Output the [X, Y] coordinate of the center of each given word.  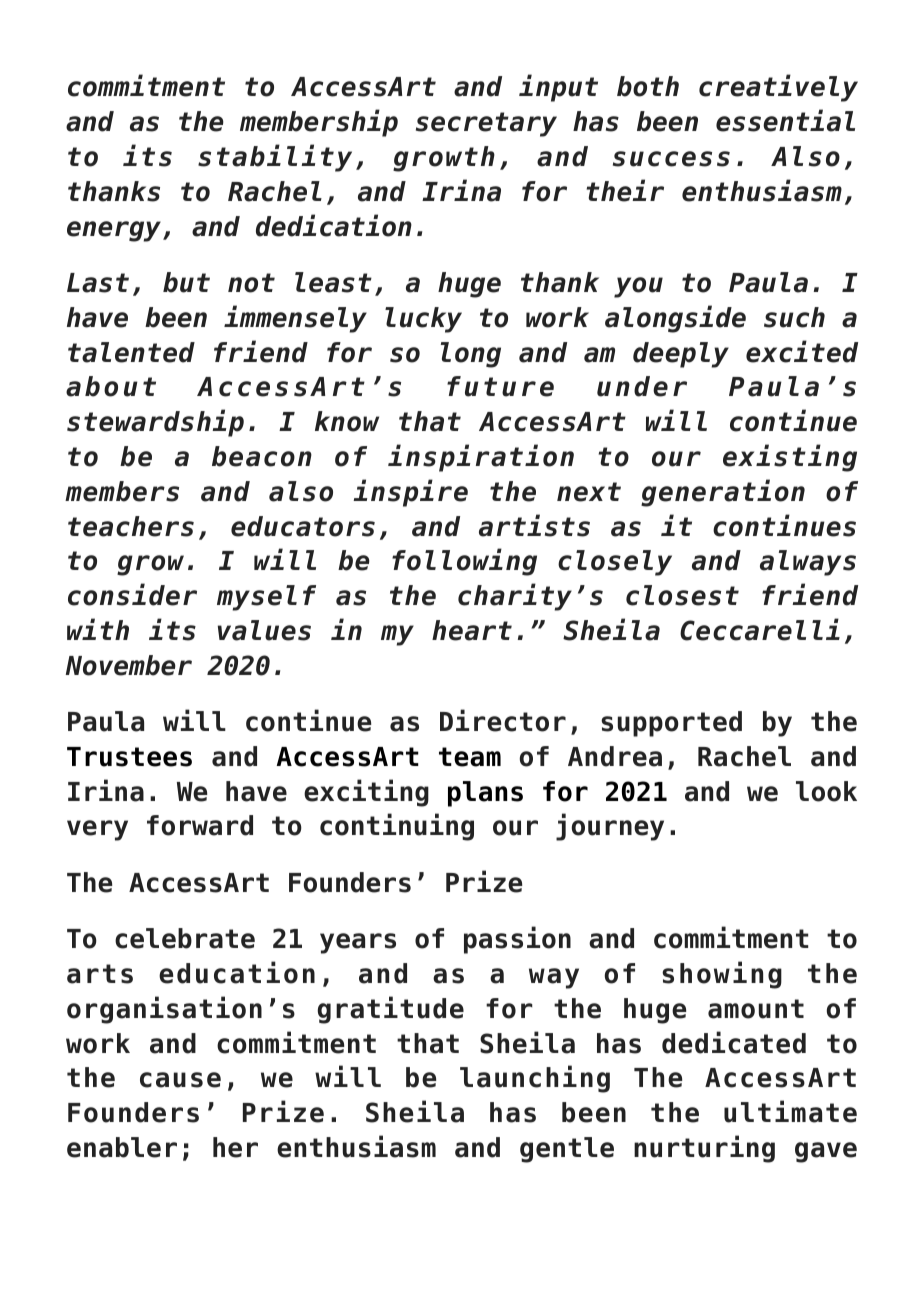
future [500, 386]
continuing [397, 827]
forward [200, 825]
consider [132, 594]
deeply [681, 355]
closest [682, 595]
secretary [486, 124]
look [826, 791]
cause [180, 1080]
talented [131, 352]
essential [785, 120]
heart [472, 630]
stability [275, 158]
